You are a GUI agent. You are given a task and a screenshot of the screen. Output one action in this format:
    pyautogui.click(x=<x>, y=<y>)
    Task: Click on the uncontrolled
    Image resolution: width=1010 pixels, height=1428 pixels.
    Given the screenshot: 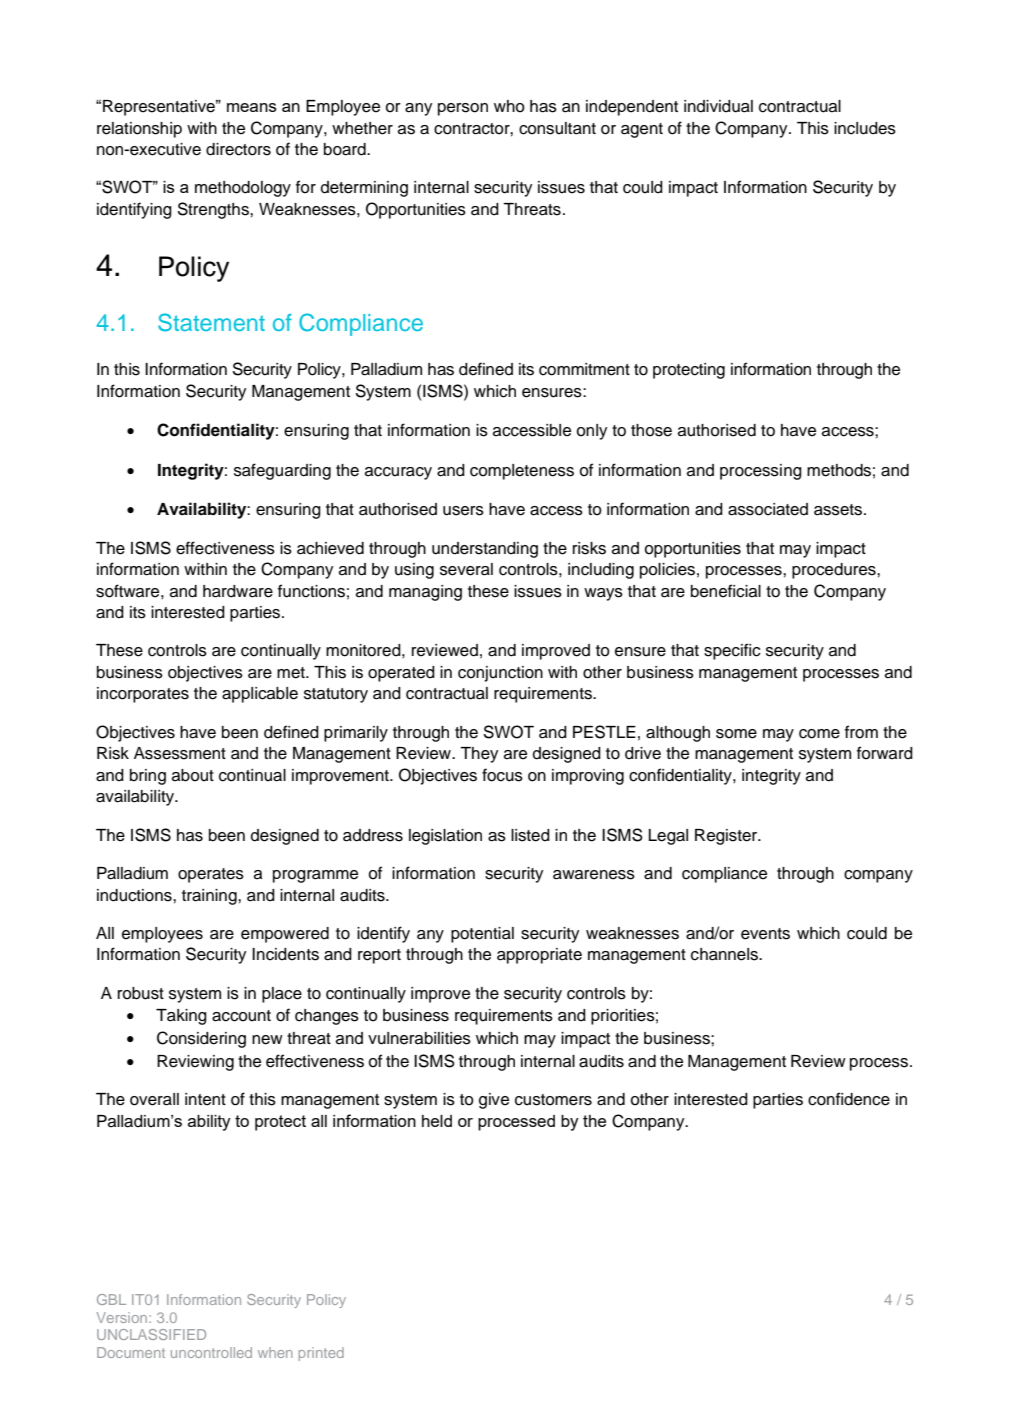 What is the action you would take?
    pyautogui.click(x=211, y=1352)
